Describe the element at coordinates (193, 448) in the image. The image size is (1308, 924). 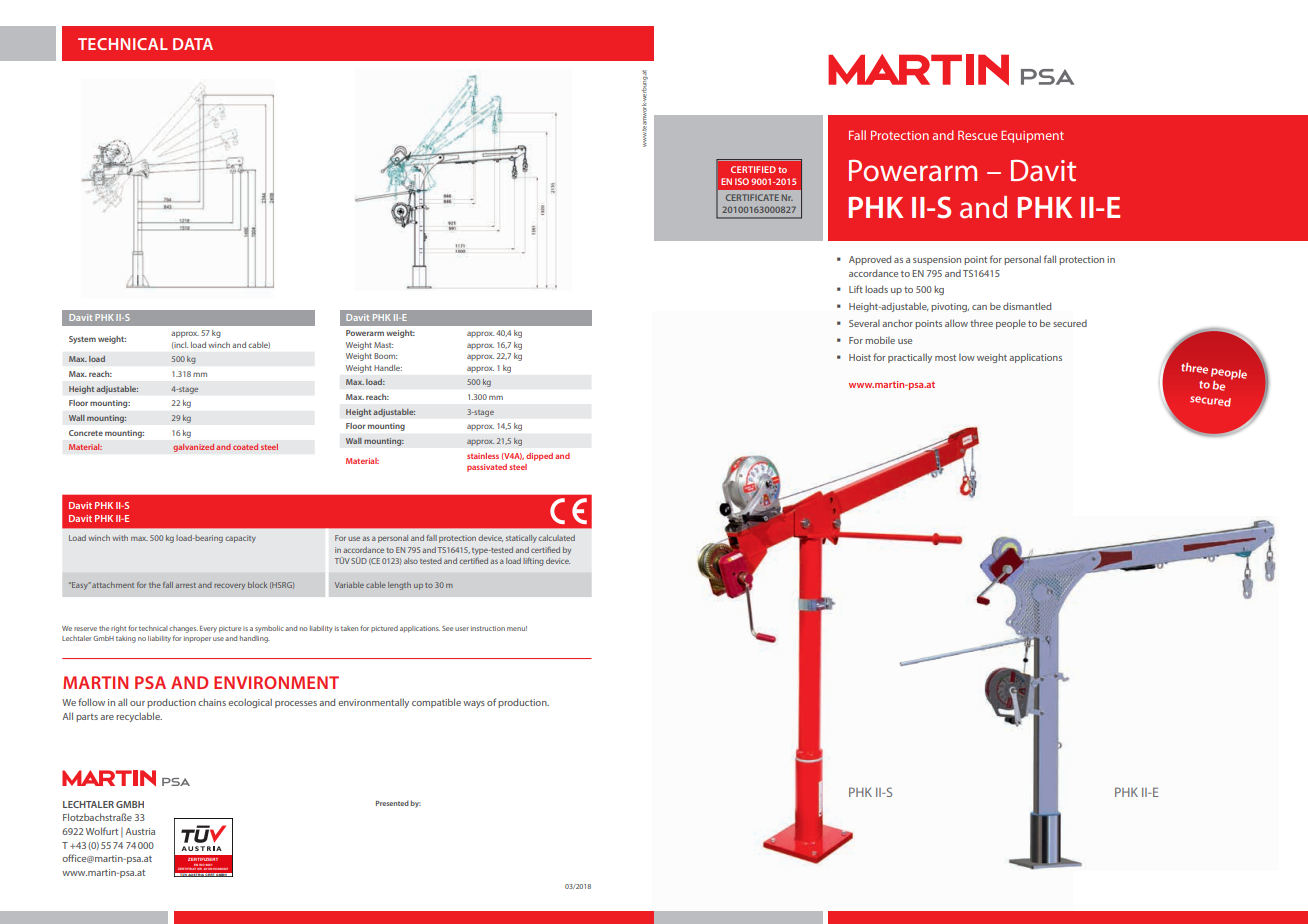
I see `galvanized` at that location.
